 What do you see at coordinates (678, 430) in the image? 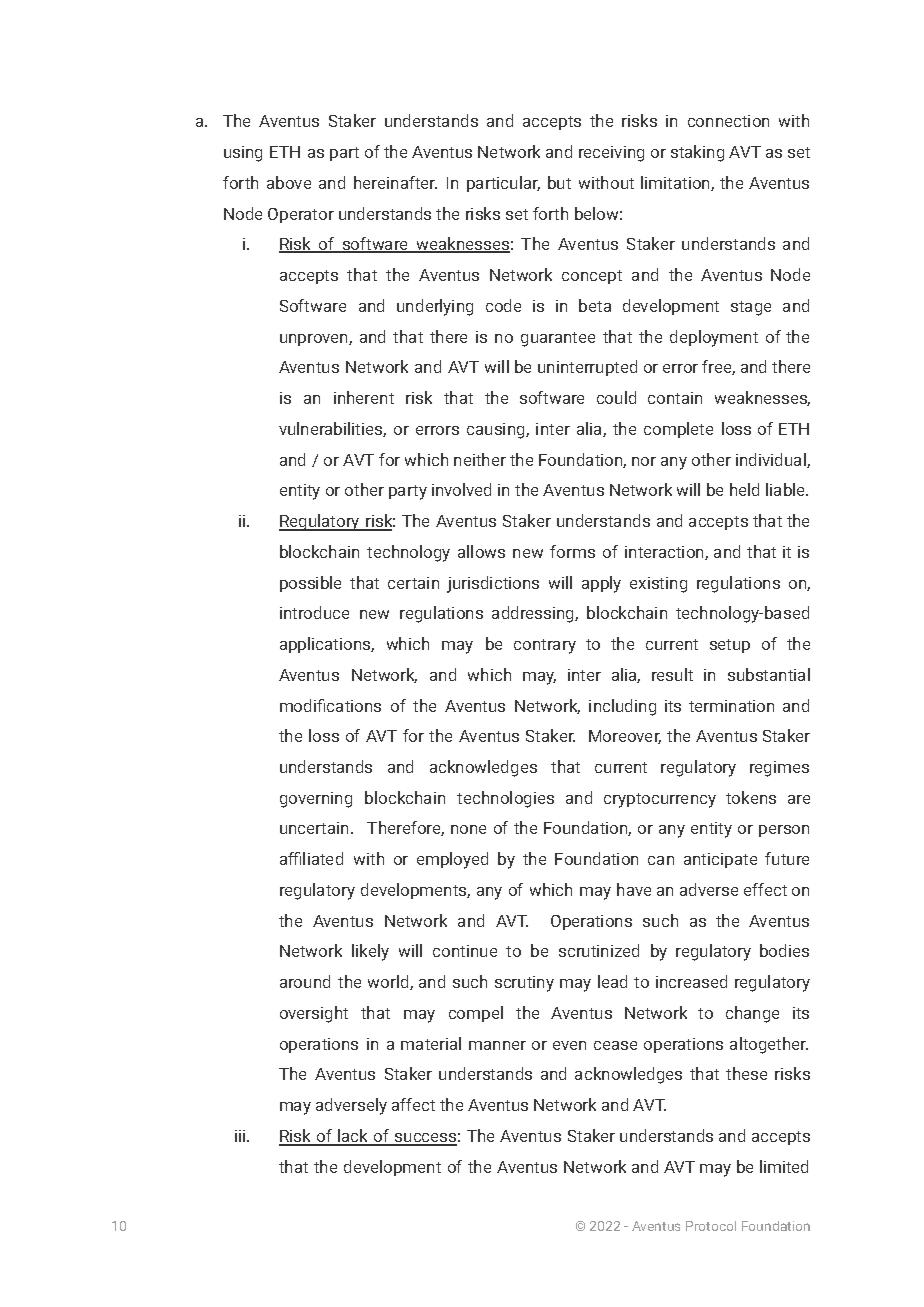
I see `complete` at bounding box center [678, 430].
